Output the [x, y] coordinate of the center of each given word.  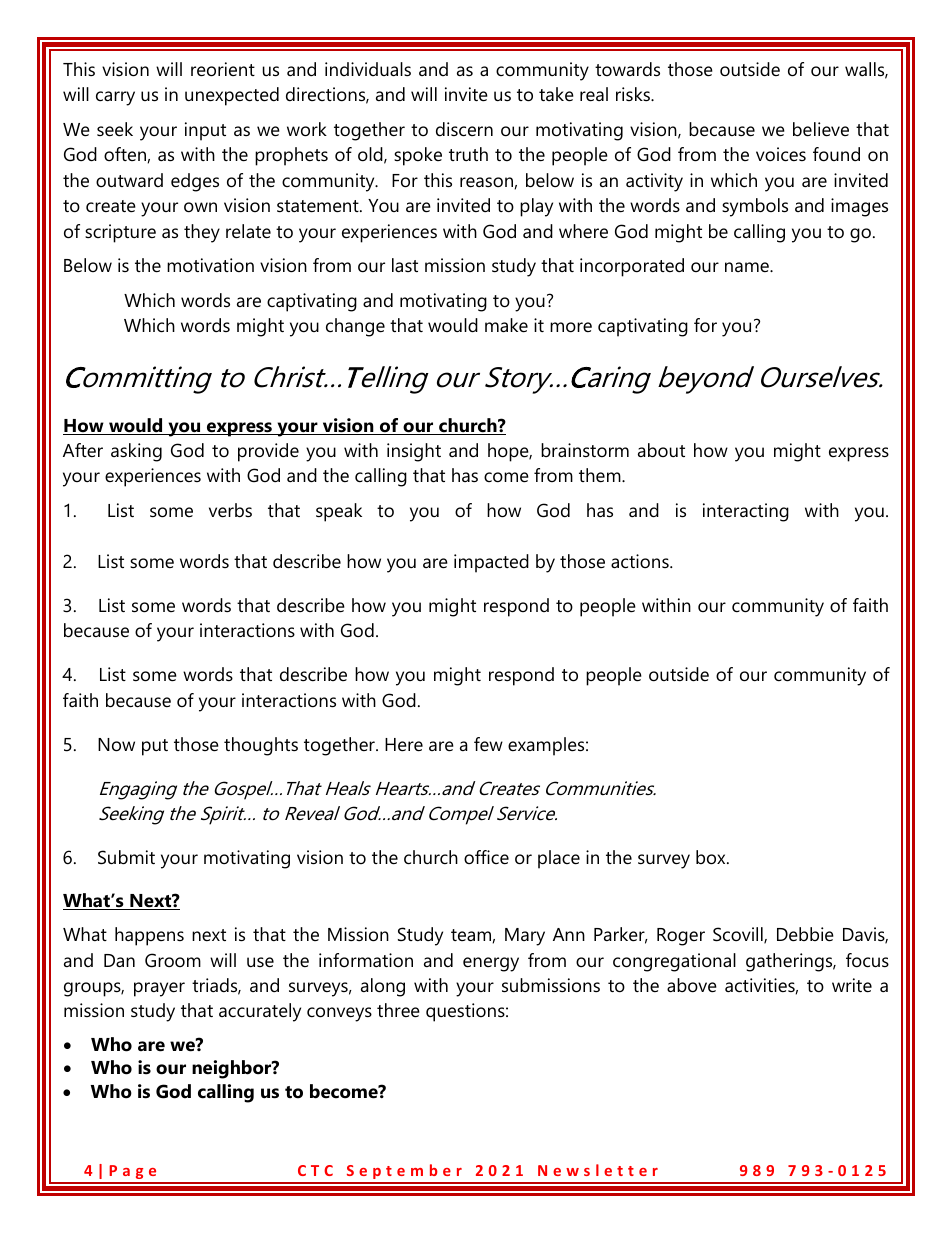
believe [821, 129]
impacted [491, 563]
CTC [315, 1170]
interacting [746, 512]
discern [464, 129]
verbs [230, 510]
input [205, 131]
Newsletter [598, 1170]
